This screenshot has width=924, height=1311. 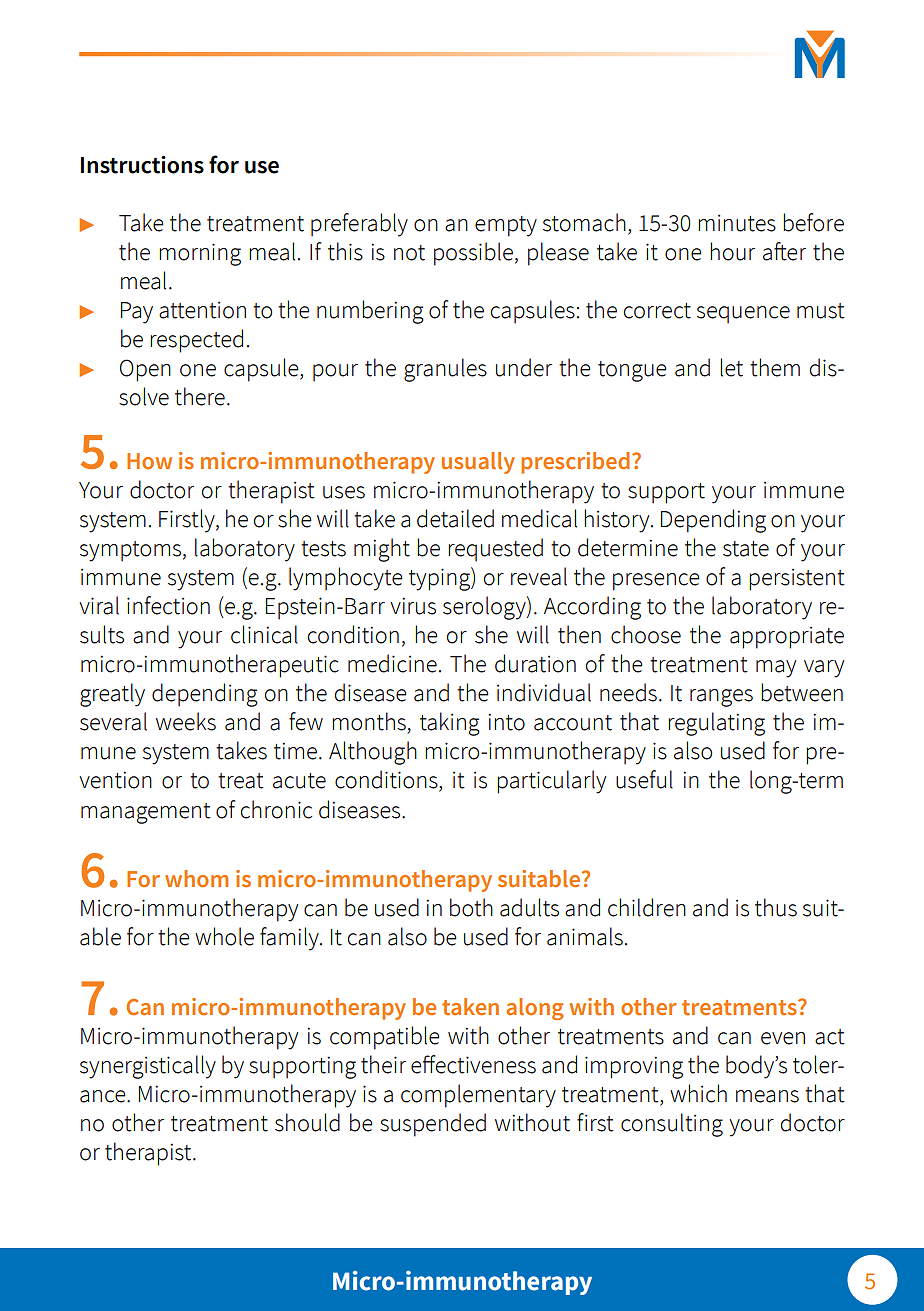 What do you see at coordinates (737, 223) in the screenshot?
I see `minutes` at bounding box center [737, 223].
